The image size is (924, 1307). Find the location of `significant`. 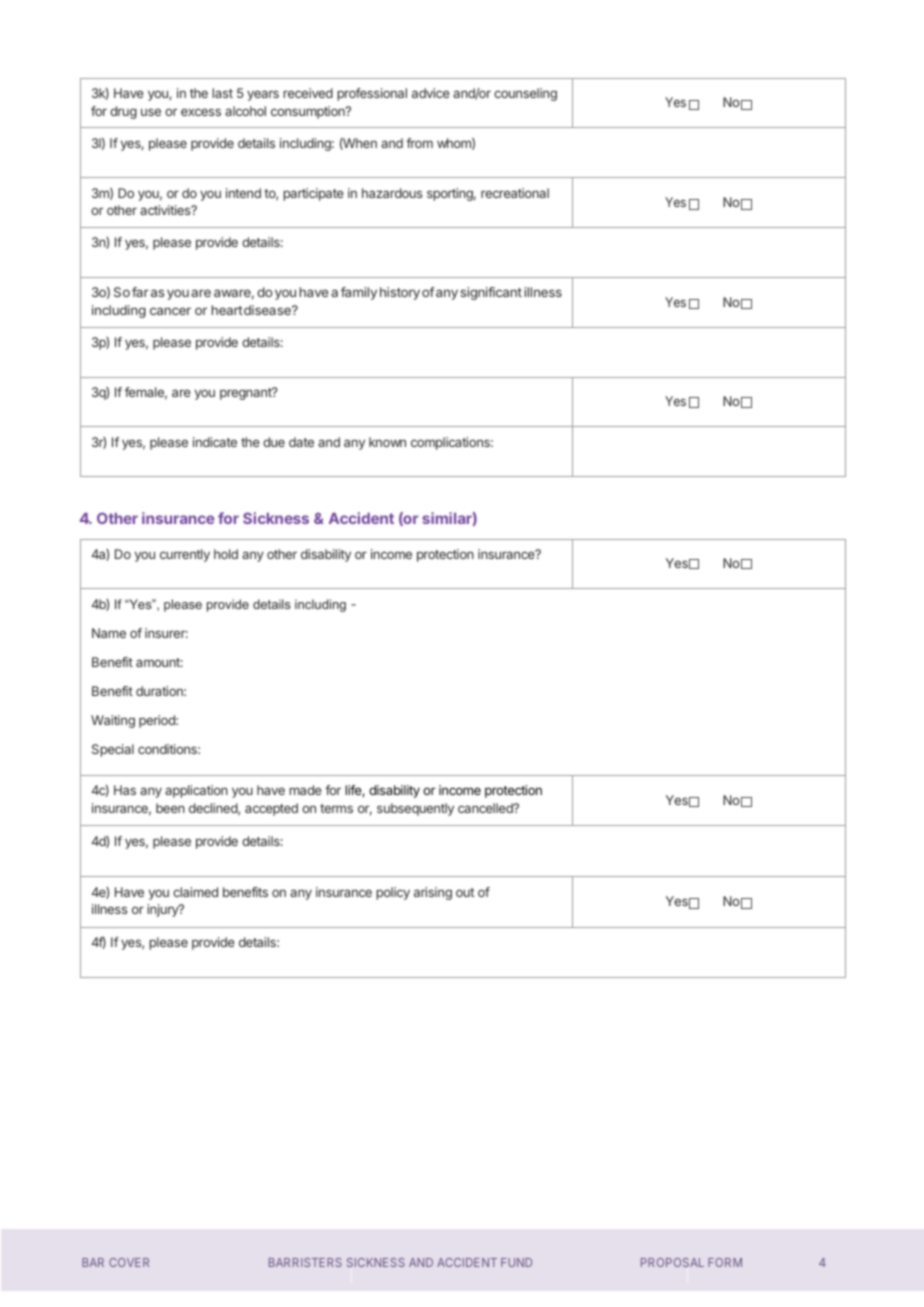

significant is located at coordinates (491, 293).
